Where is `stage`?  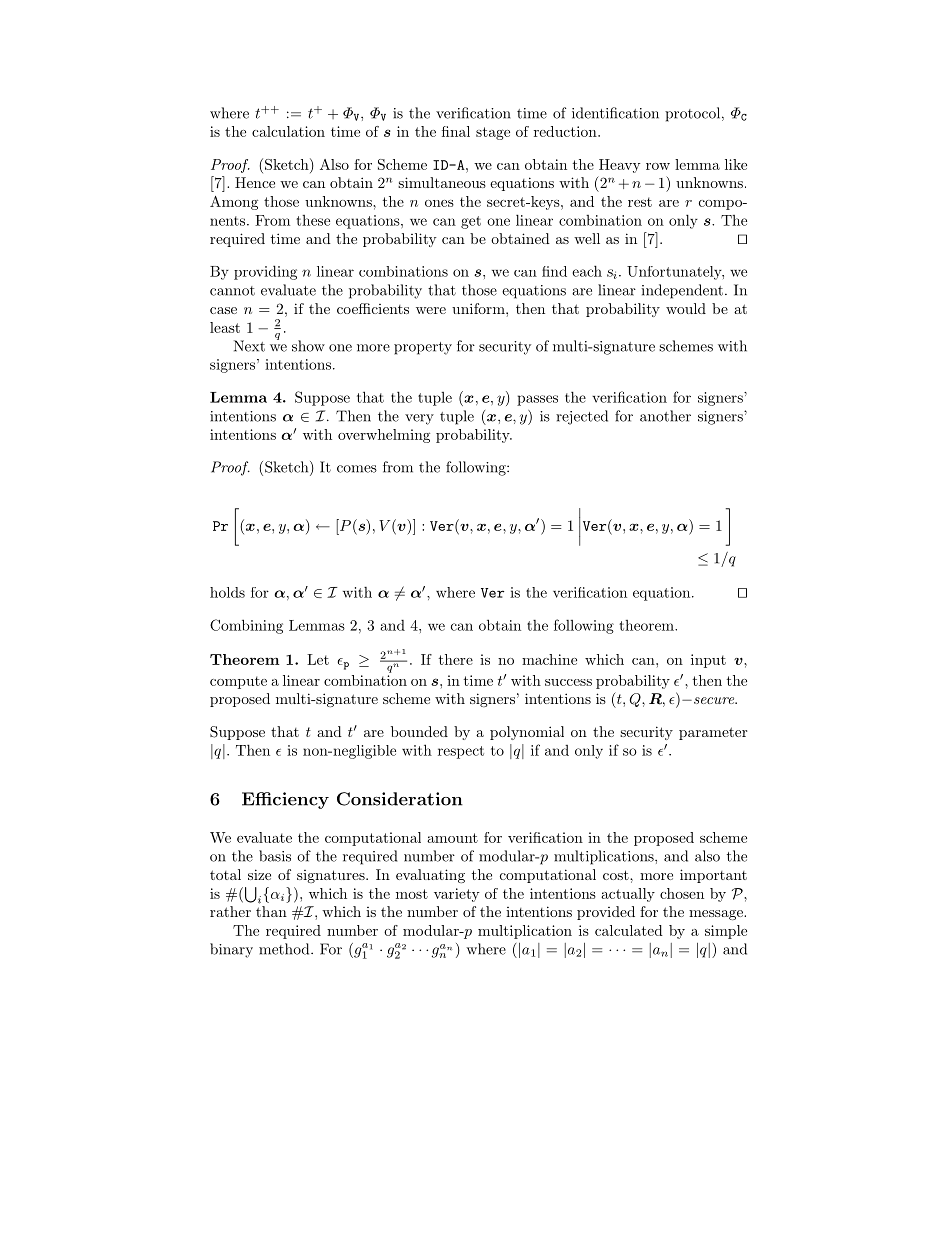
stage is located at coordinates (493, 133).
